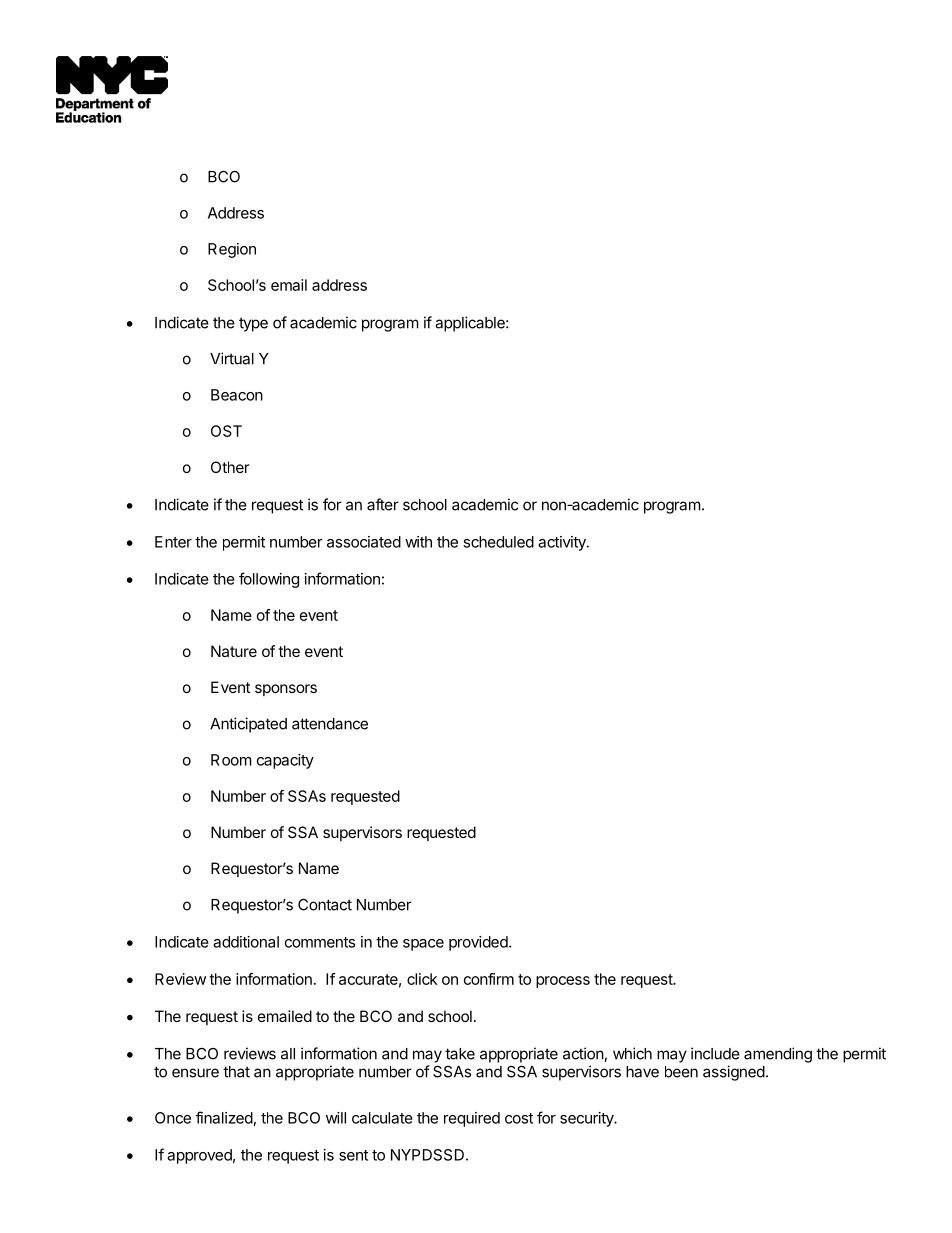 The width and height of the page is (952, 1233). What do you see at coordinates (681, 1072) in the page?
I see `been` at bounding box center [681, 1072].
